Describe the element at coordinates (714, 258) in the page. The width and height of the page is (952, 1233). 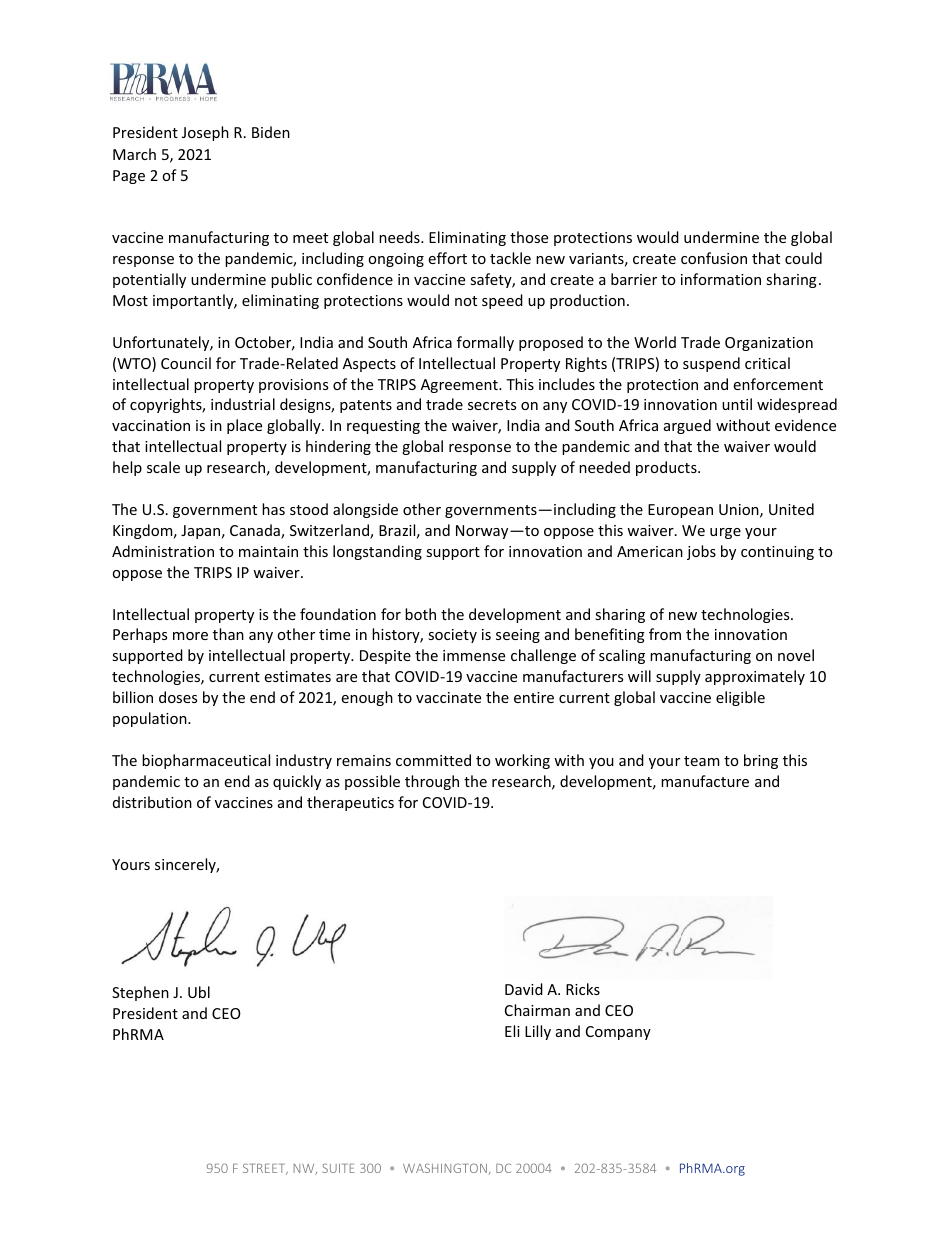
I see `confusion` at that location.
